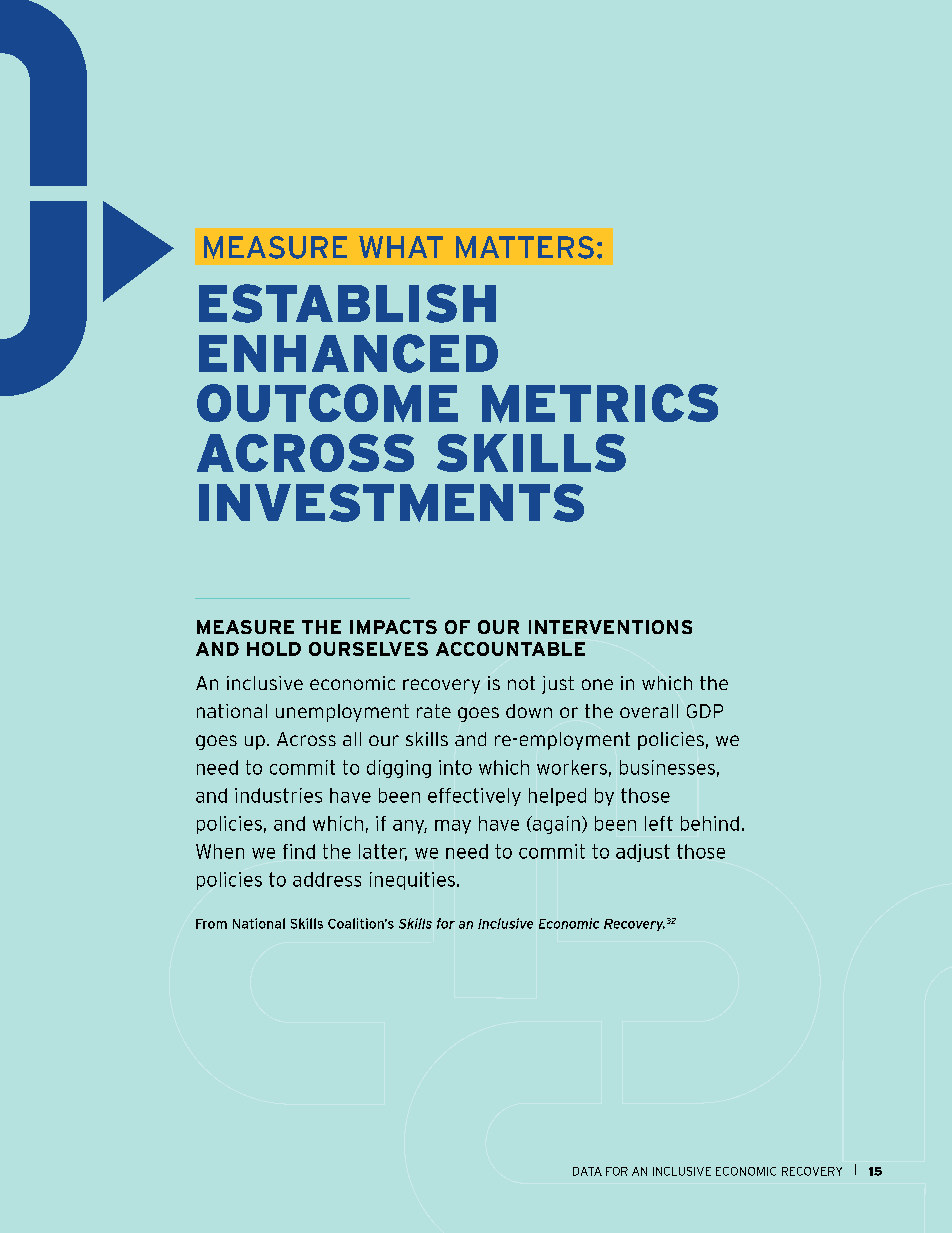  I want to click on address, so click(327, 879).
